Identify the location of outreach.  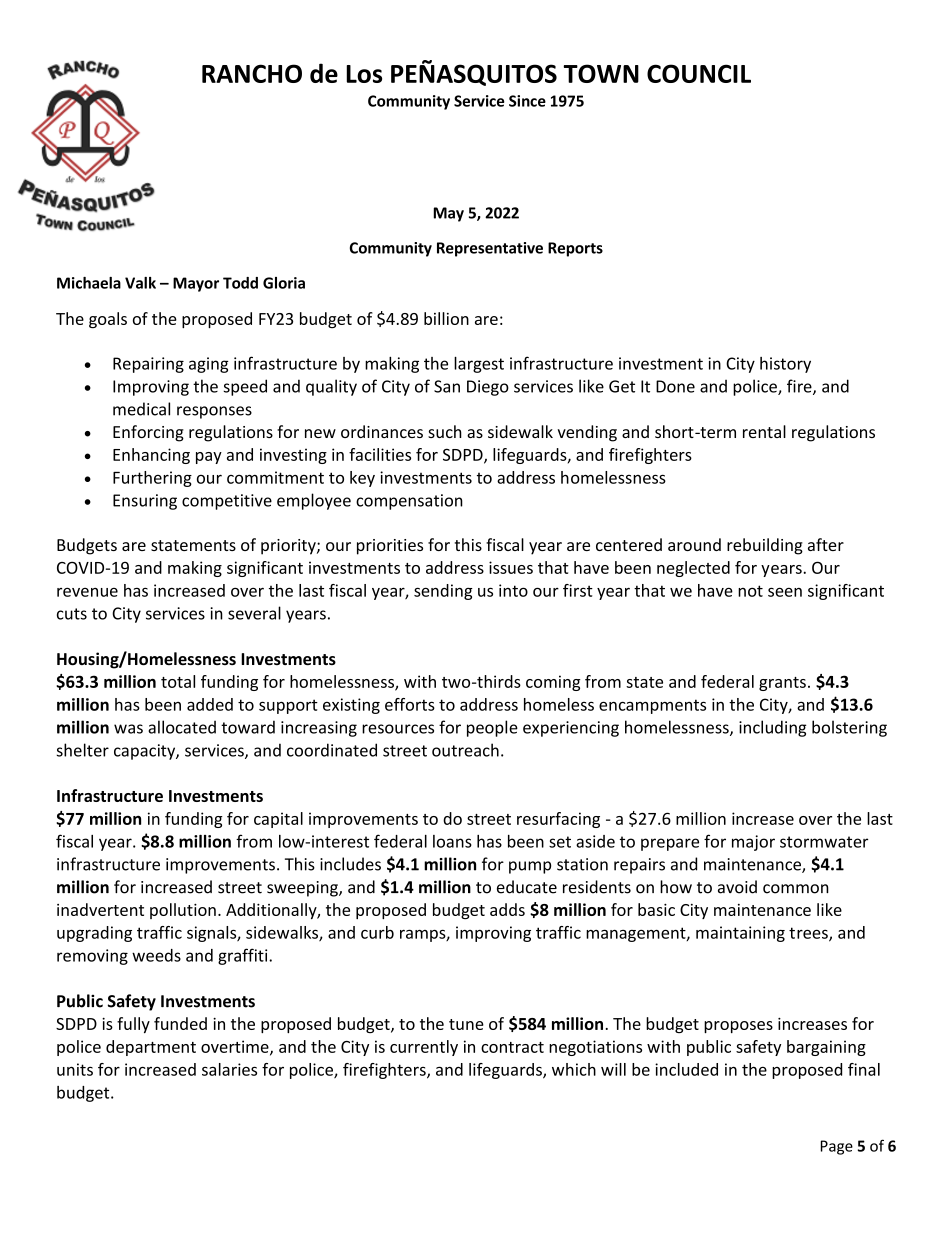
(465, 750).
